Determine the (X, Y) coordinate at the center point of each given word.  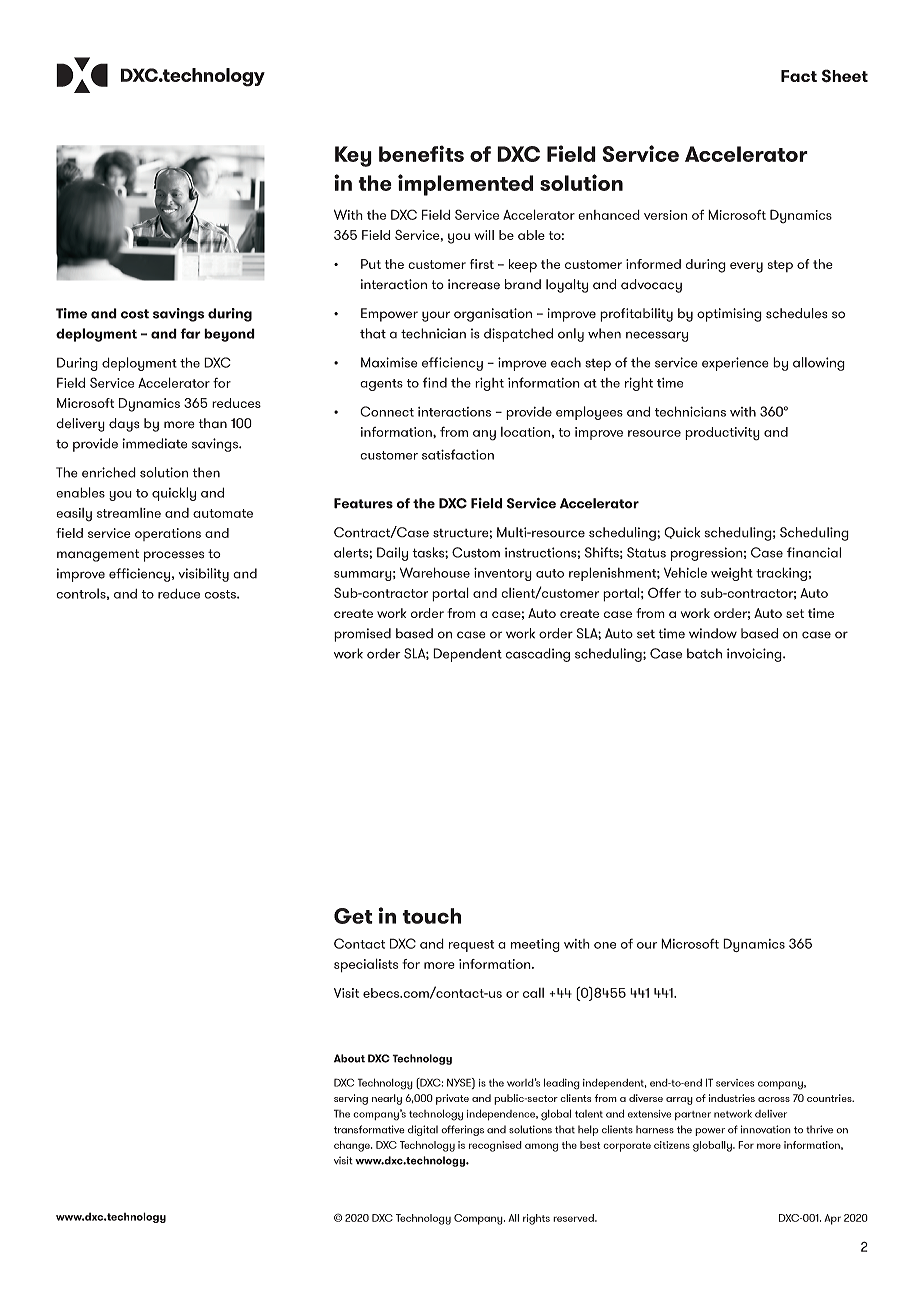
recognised (495, 1146)
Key (353, 156)
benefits (421, 153)
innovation (766, 1129)
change (353, 1146)
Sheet (845, 76)
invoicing (755, 655)
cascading (538, 655)
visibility (203, 575)
